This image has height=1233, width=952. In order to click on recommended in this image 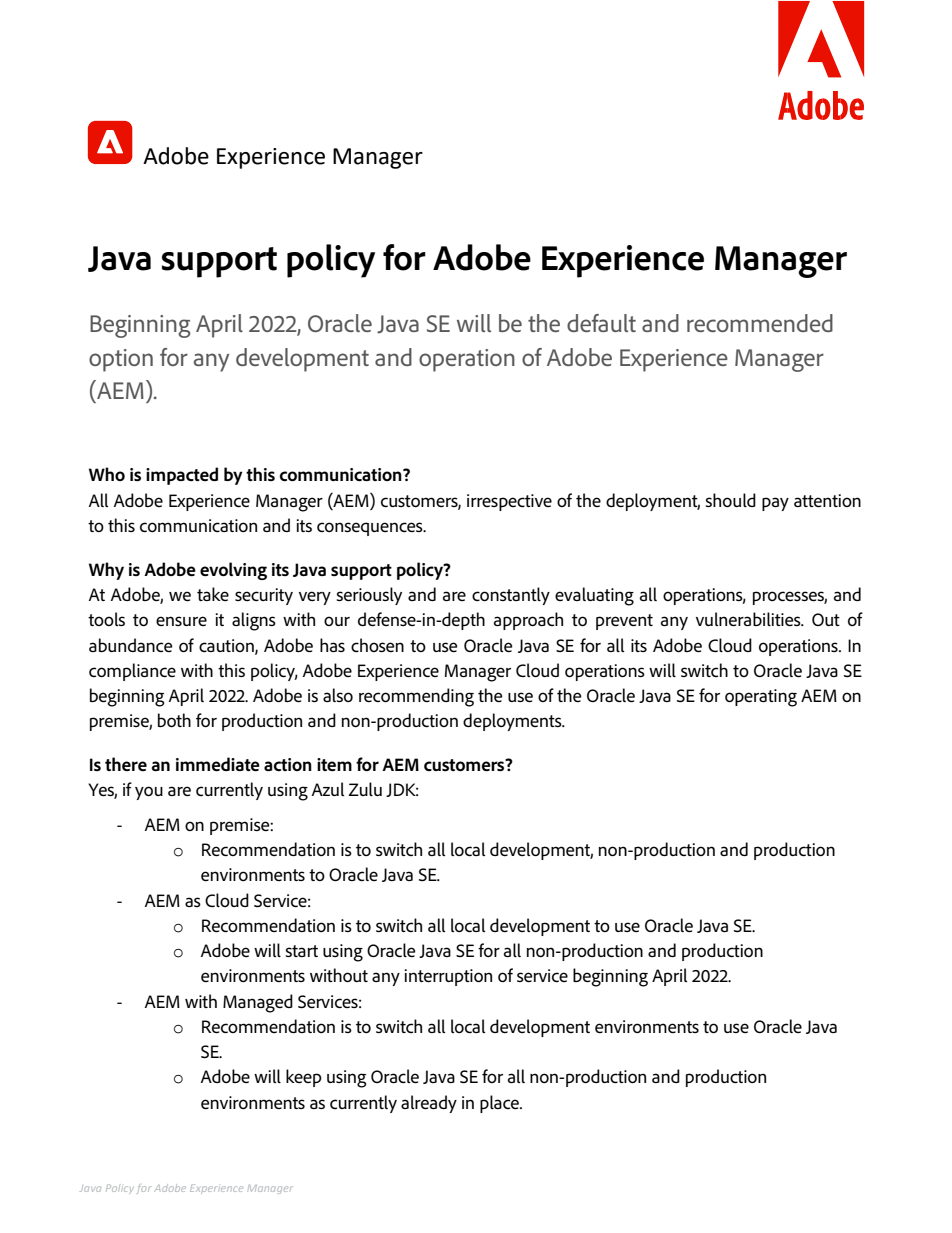, I will do `click(760, 323)`.
